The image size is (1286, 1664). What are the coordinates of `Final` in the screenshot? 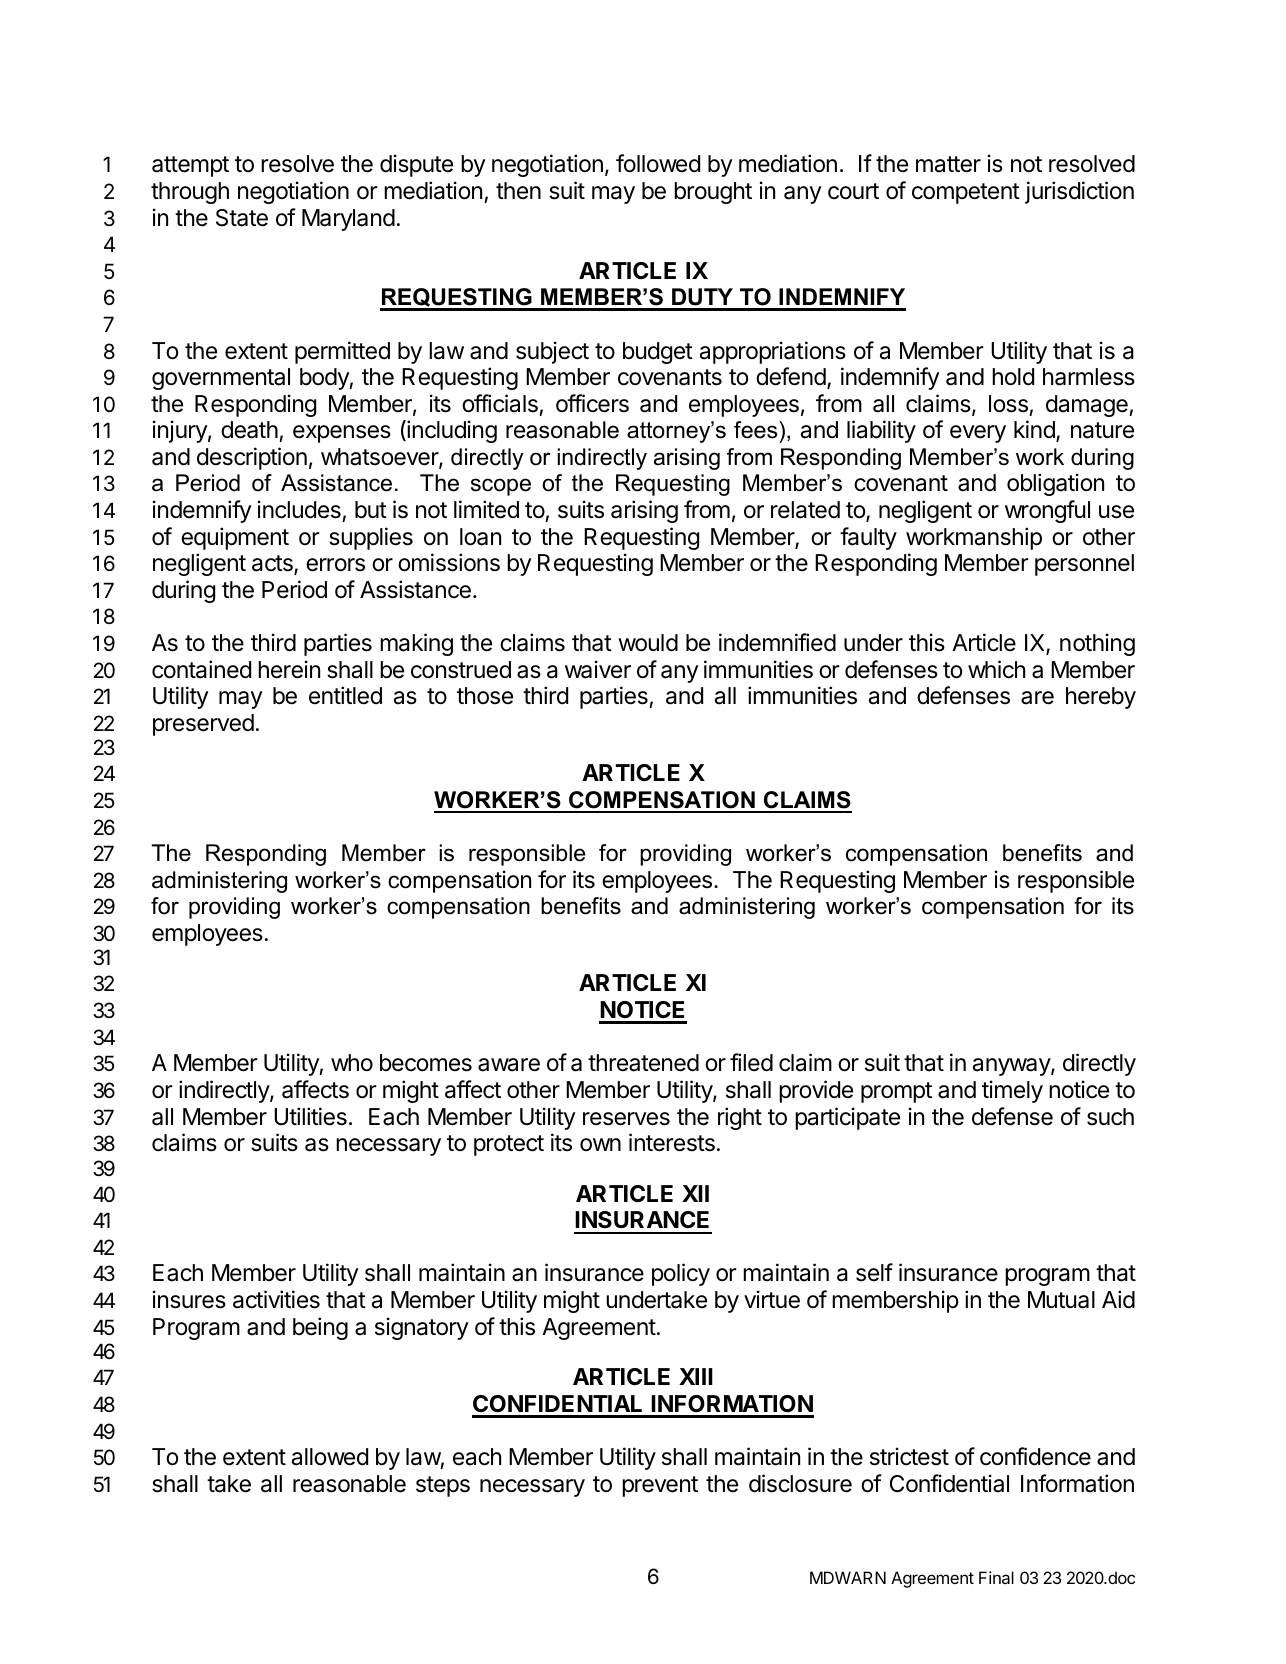 It's located at (996, 1577).
